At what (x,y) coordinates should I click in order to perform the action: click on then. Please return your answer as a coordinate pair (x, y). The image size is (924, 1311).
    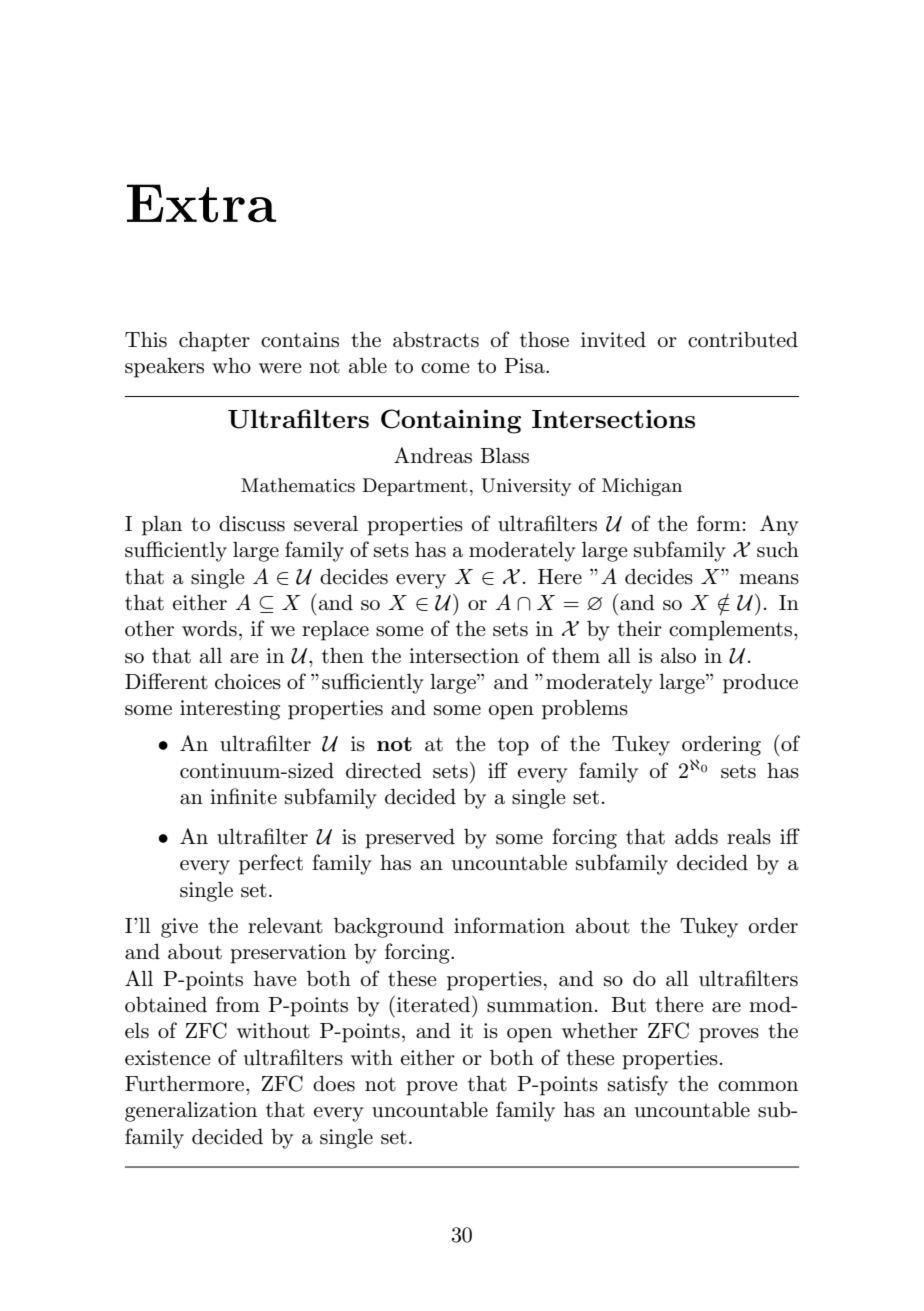
    Looking at the image, I should click on (343, 656).
